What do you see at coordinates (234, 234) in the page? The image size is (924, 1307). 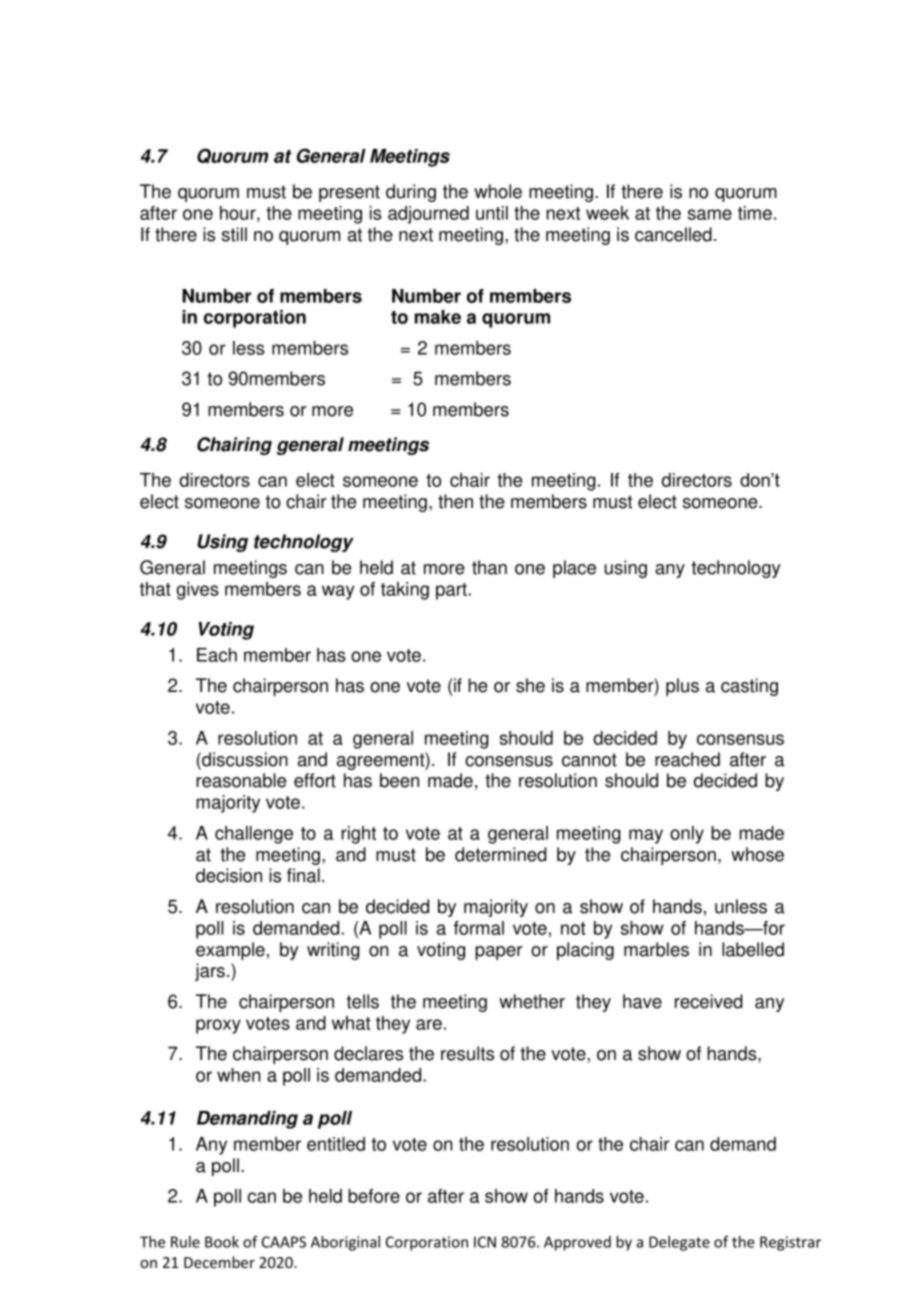 I see `still` at bounding box center [234, 234].
